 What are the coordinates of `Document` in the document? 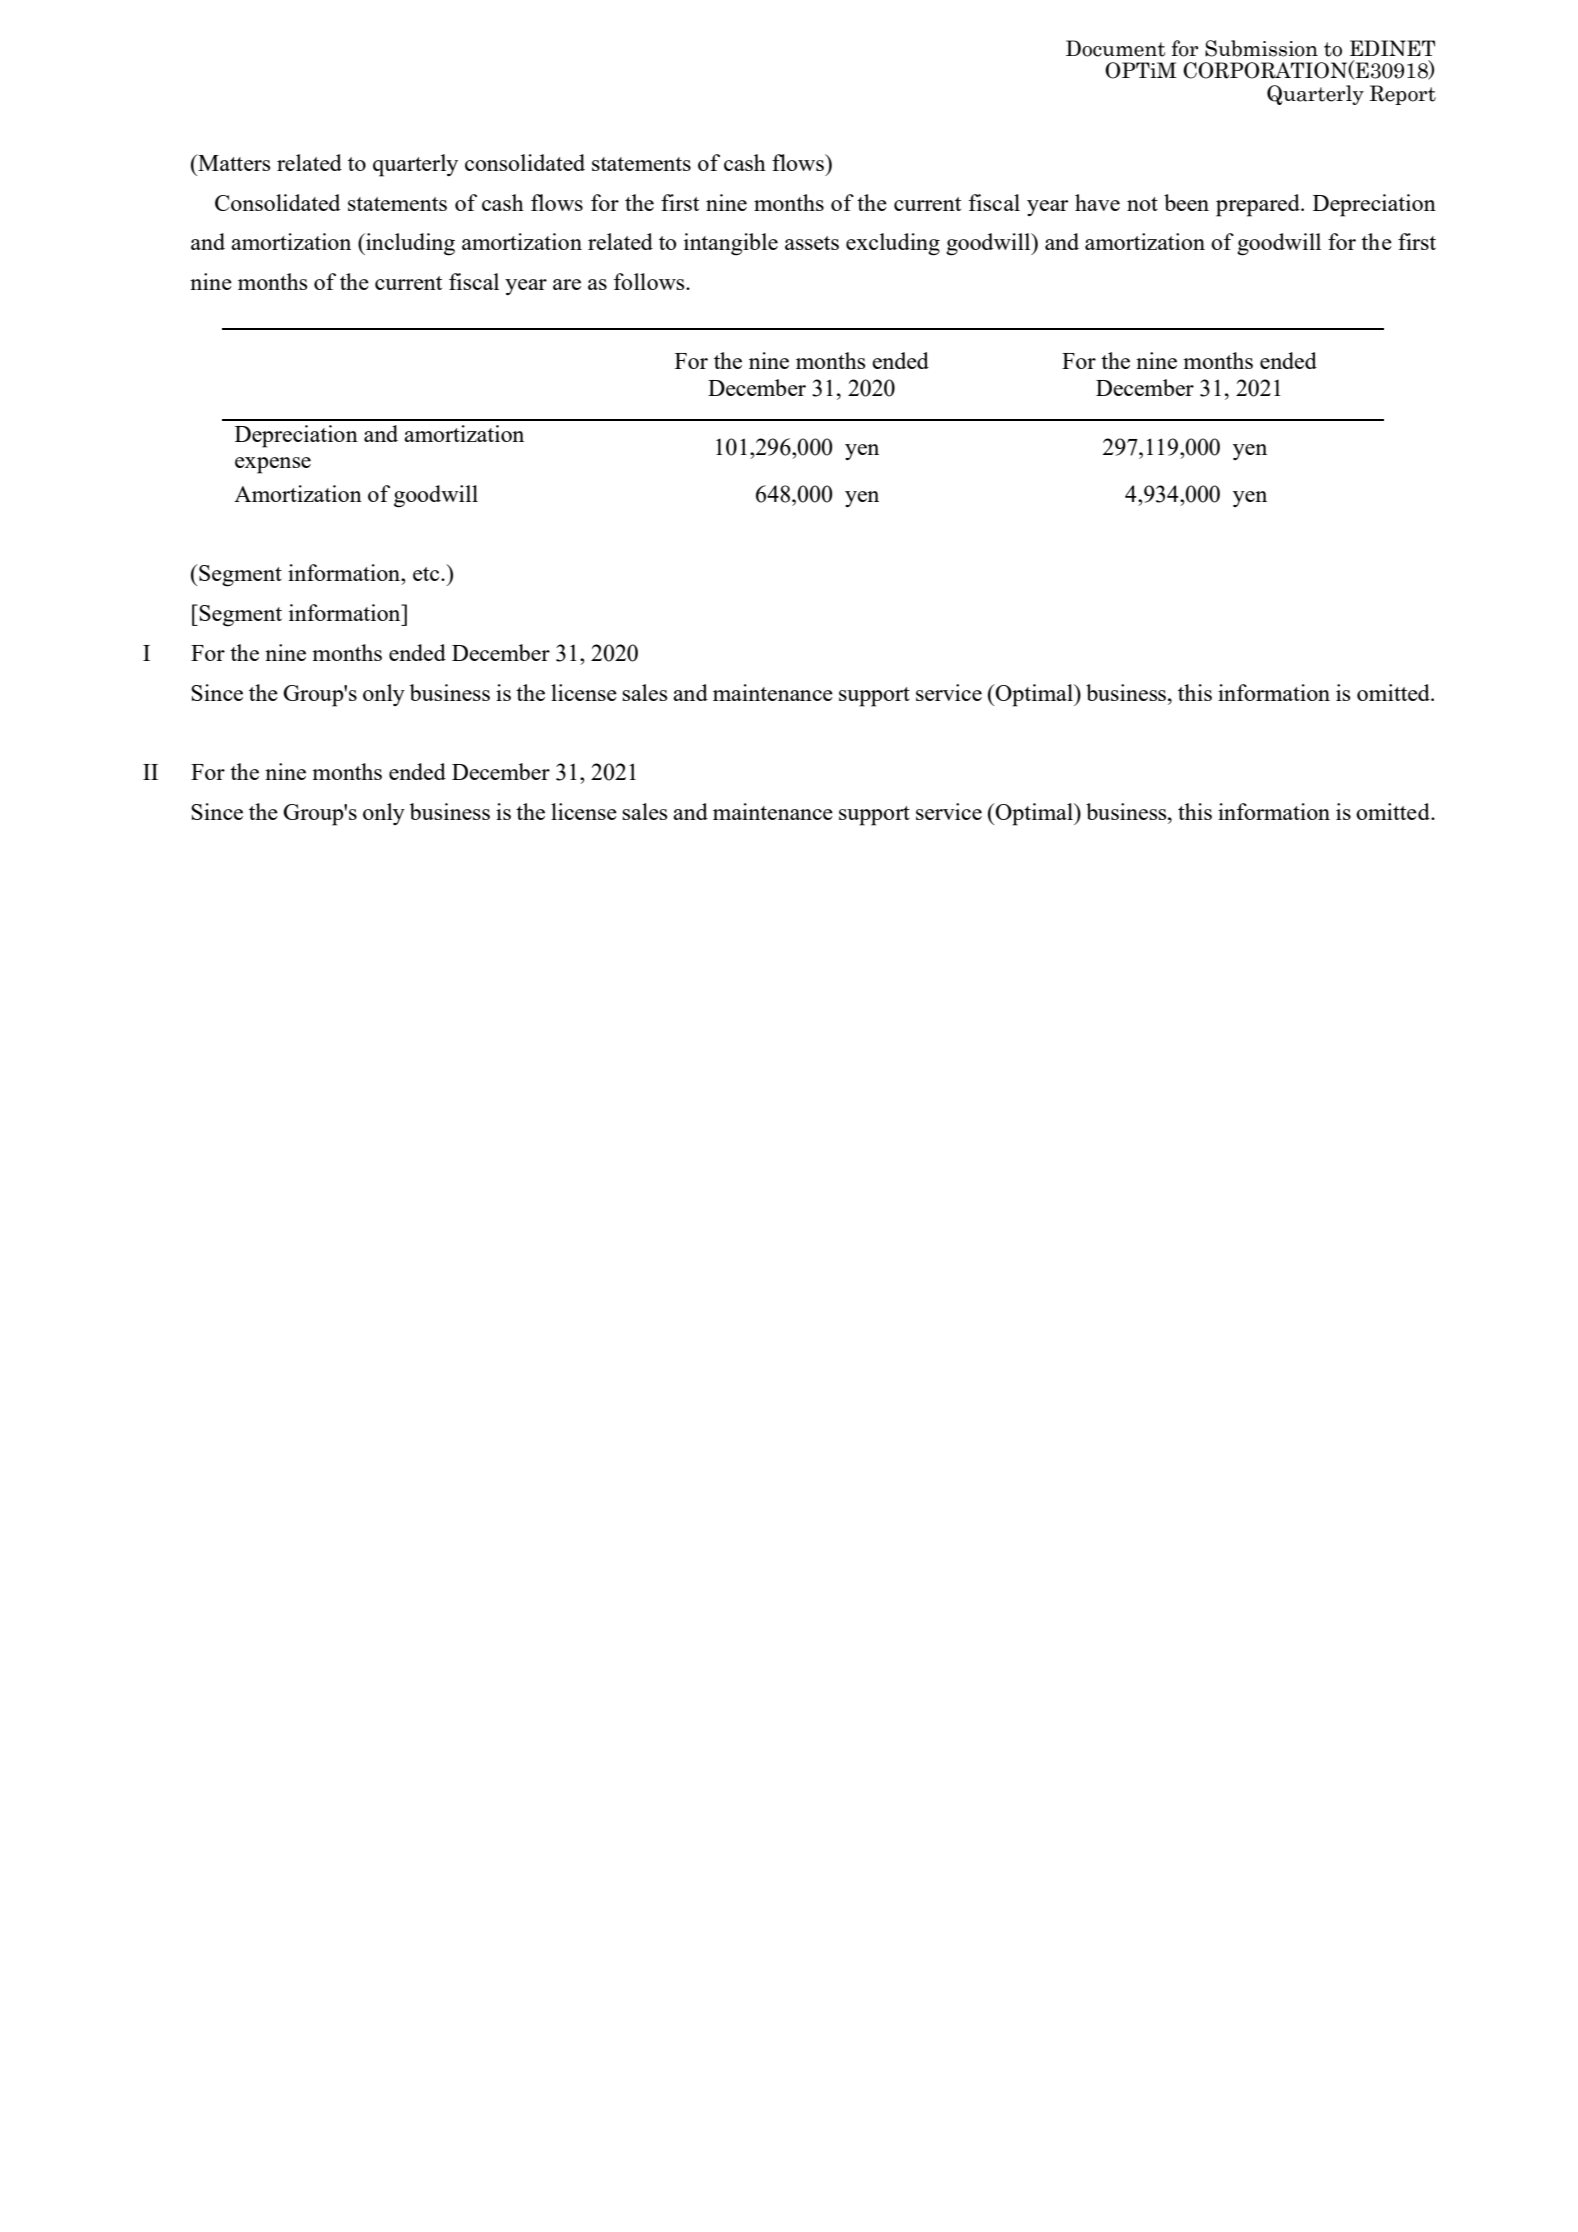 It's located at (1115, 48).
